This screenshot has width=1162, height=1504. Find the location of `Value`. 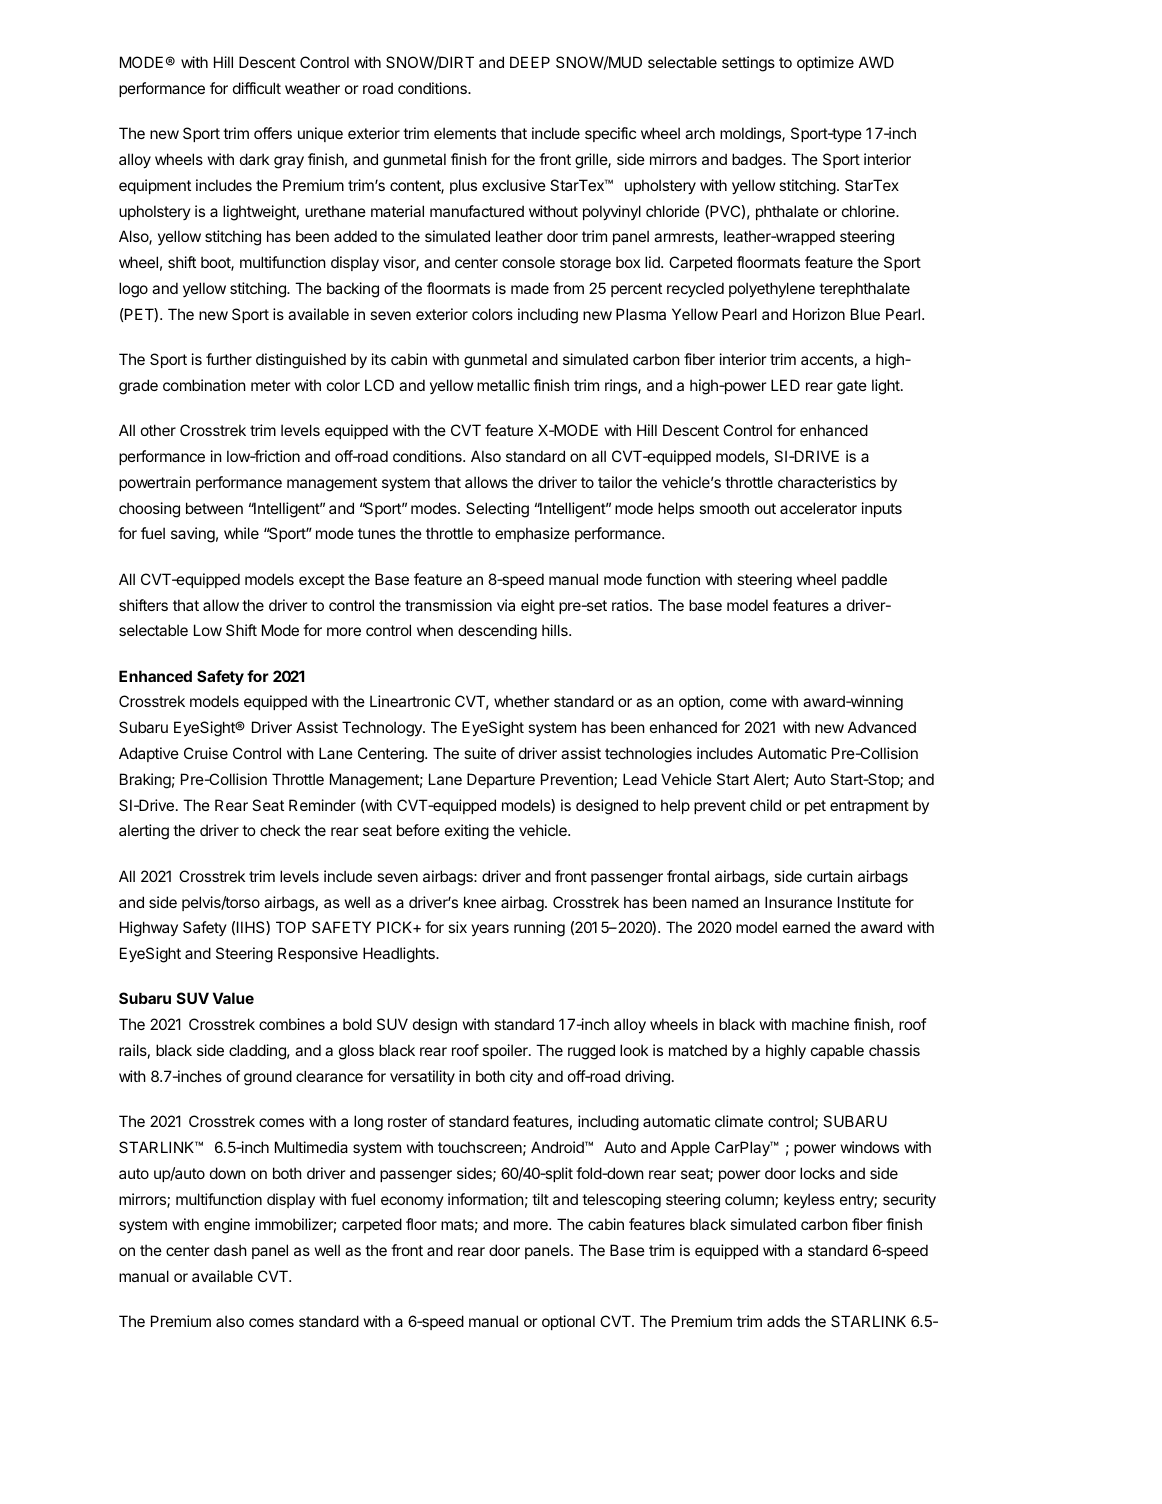

Value is located at coordinates (233, 998).
